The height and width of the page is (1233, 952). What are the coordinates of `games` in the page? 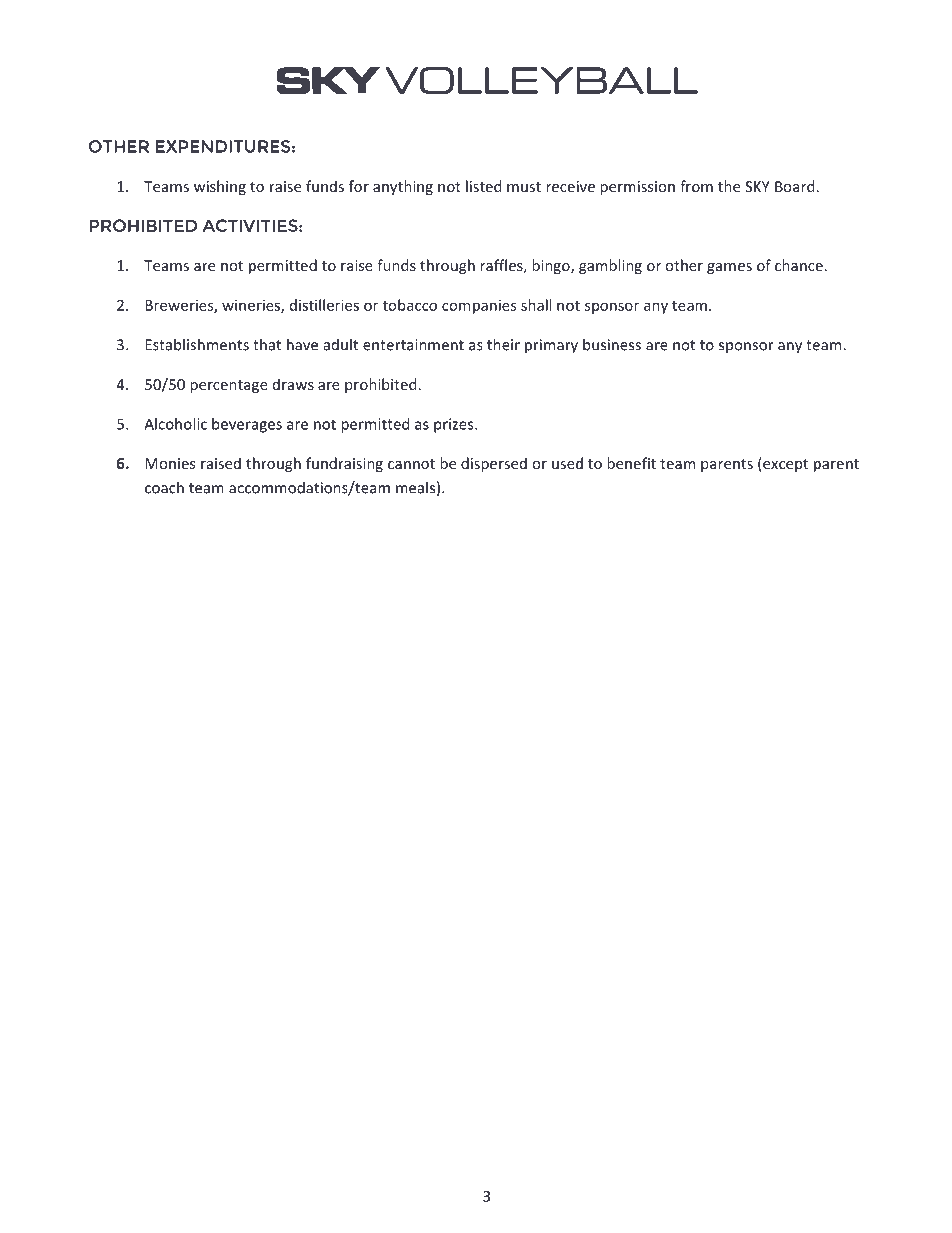 It's located at (729, 268).
